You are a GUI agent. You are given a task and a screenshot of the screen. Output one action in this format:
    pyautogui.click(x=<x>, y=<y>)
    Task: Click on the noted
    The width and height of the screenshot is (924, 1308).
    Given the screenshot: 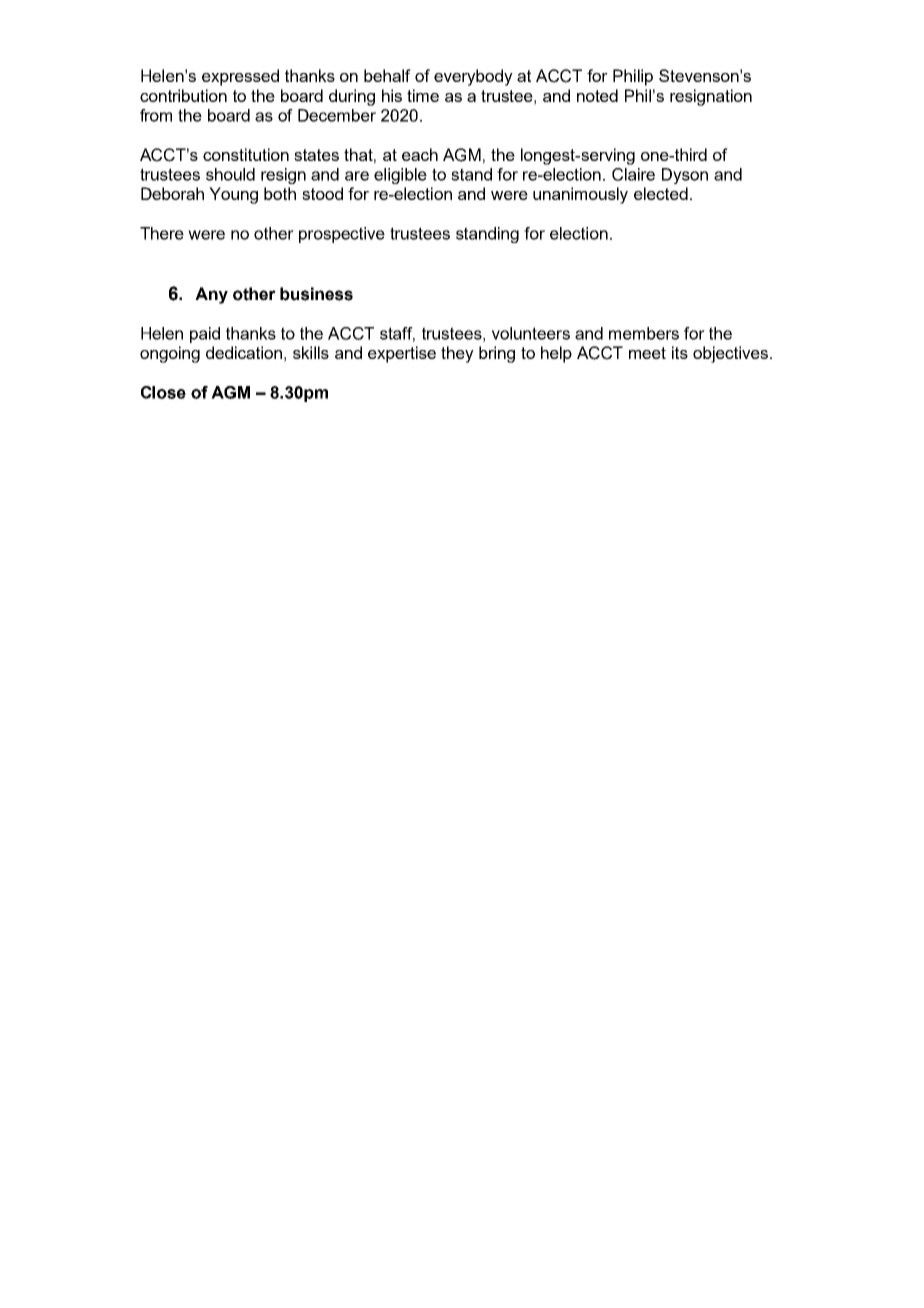 What is the action you would take?
    pyautogui.click(x=597, y=95)
